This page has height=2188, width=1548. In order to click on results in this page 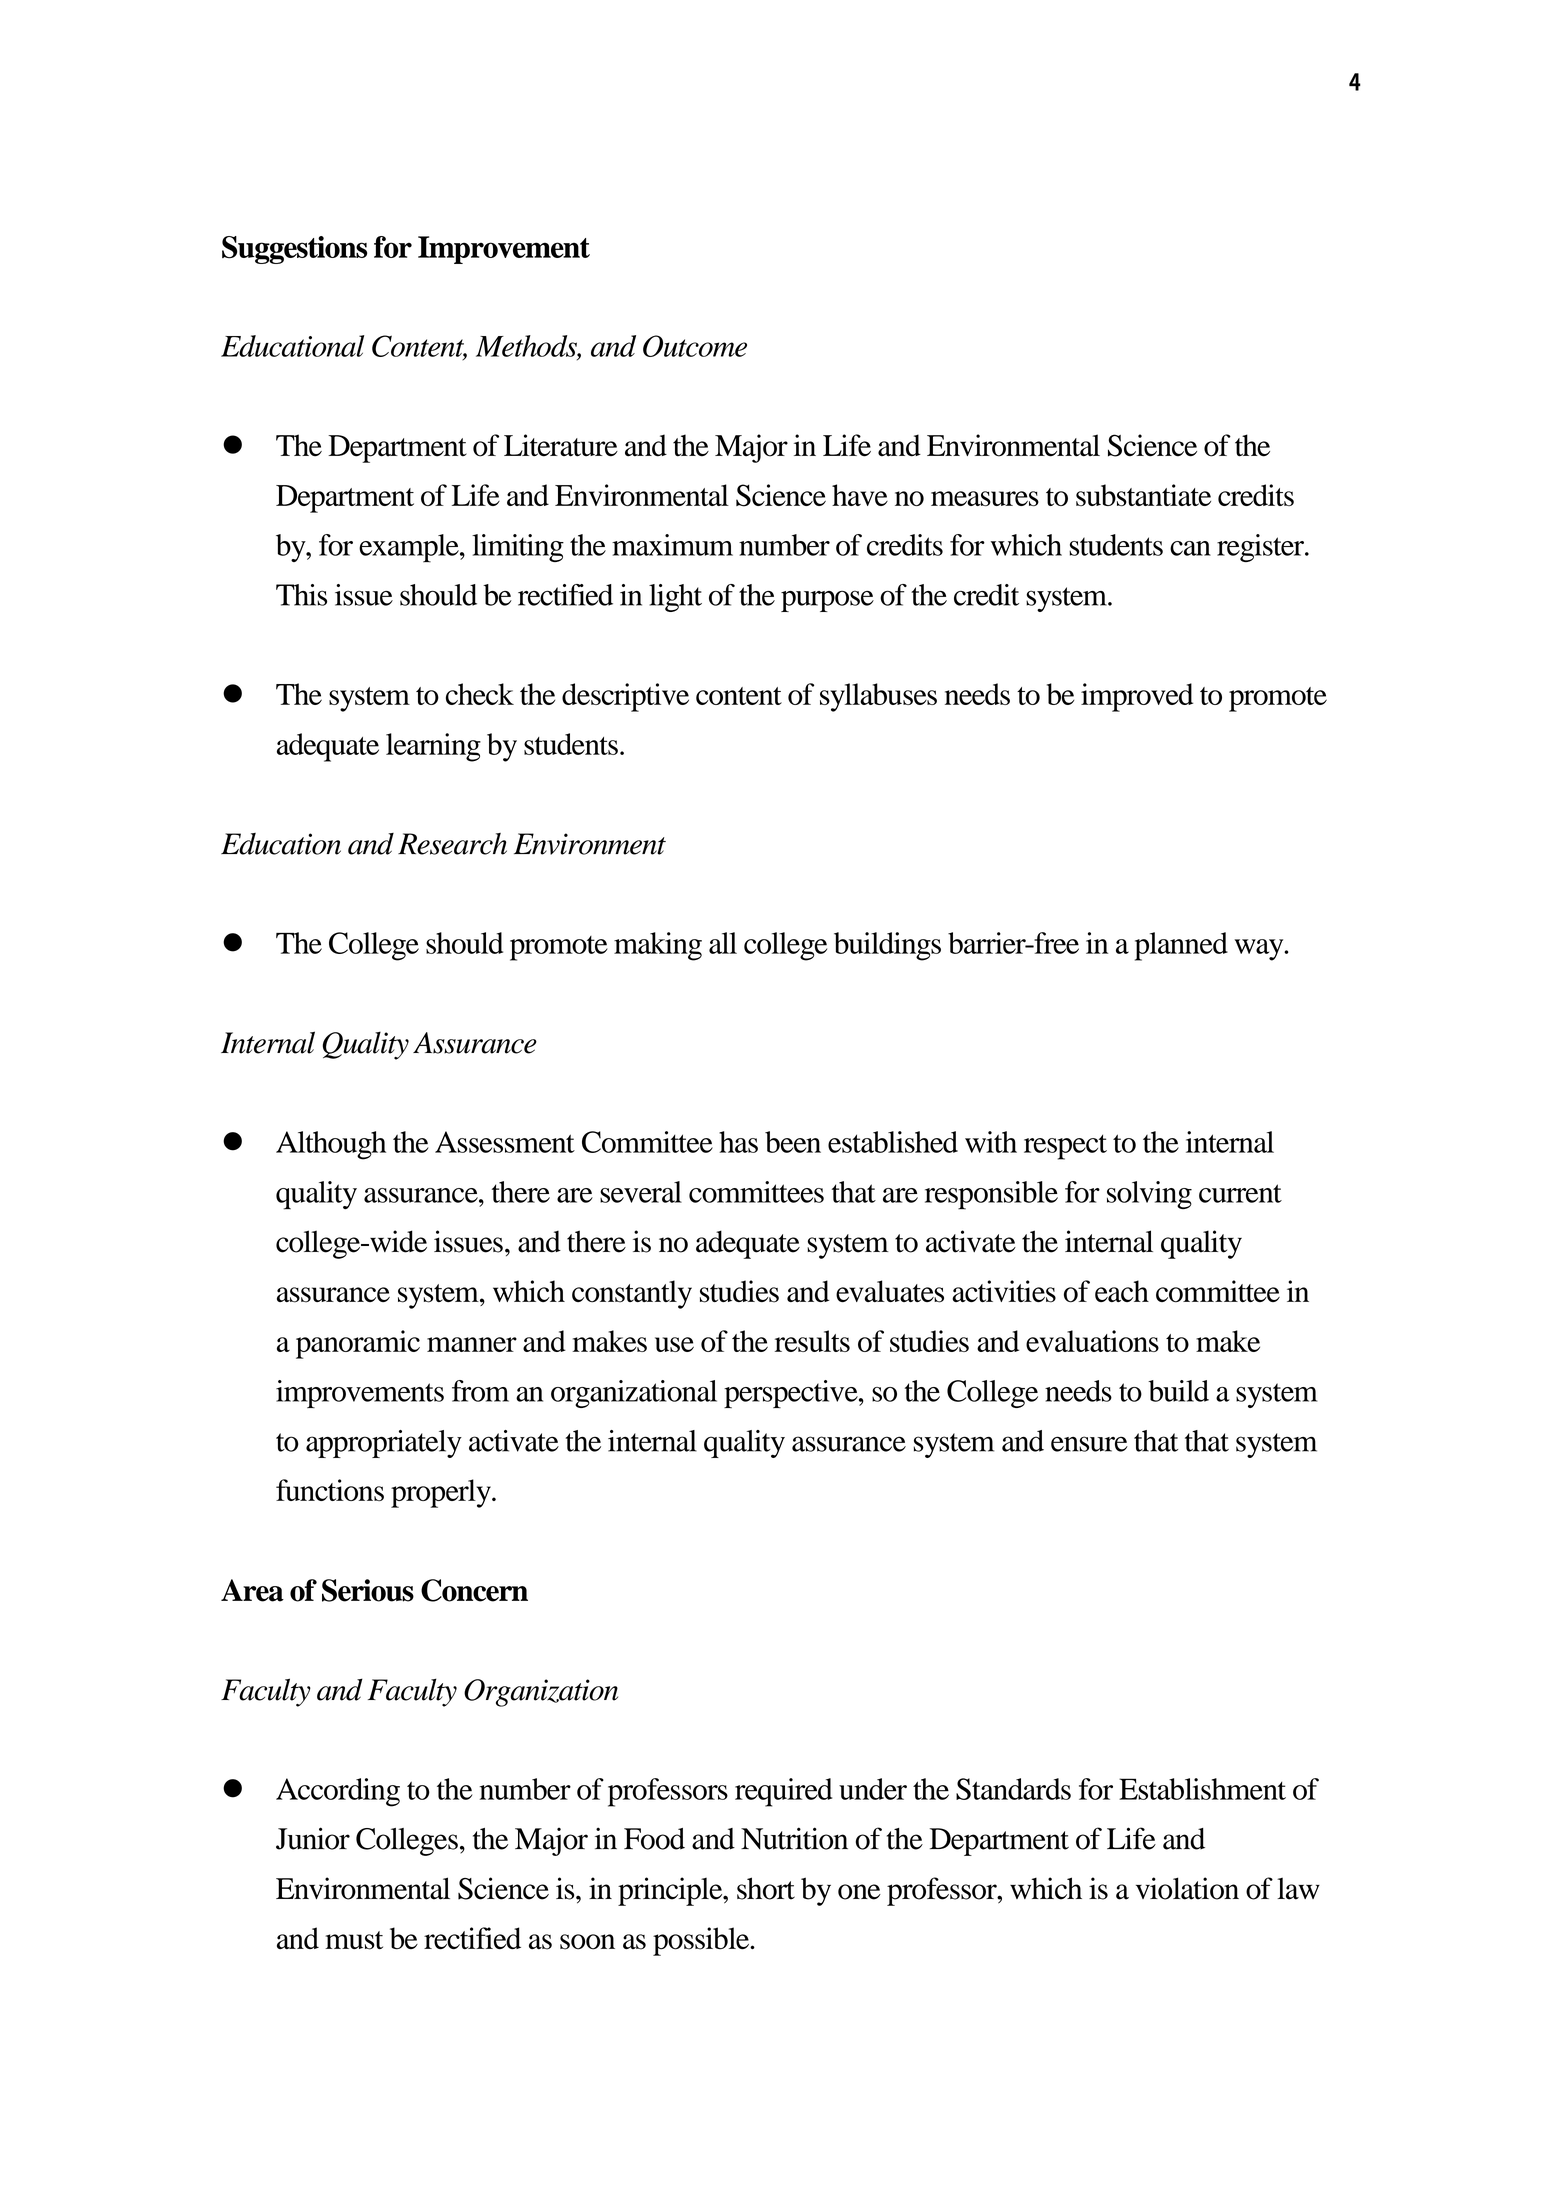, I will do `click(812, 1341)`.
